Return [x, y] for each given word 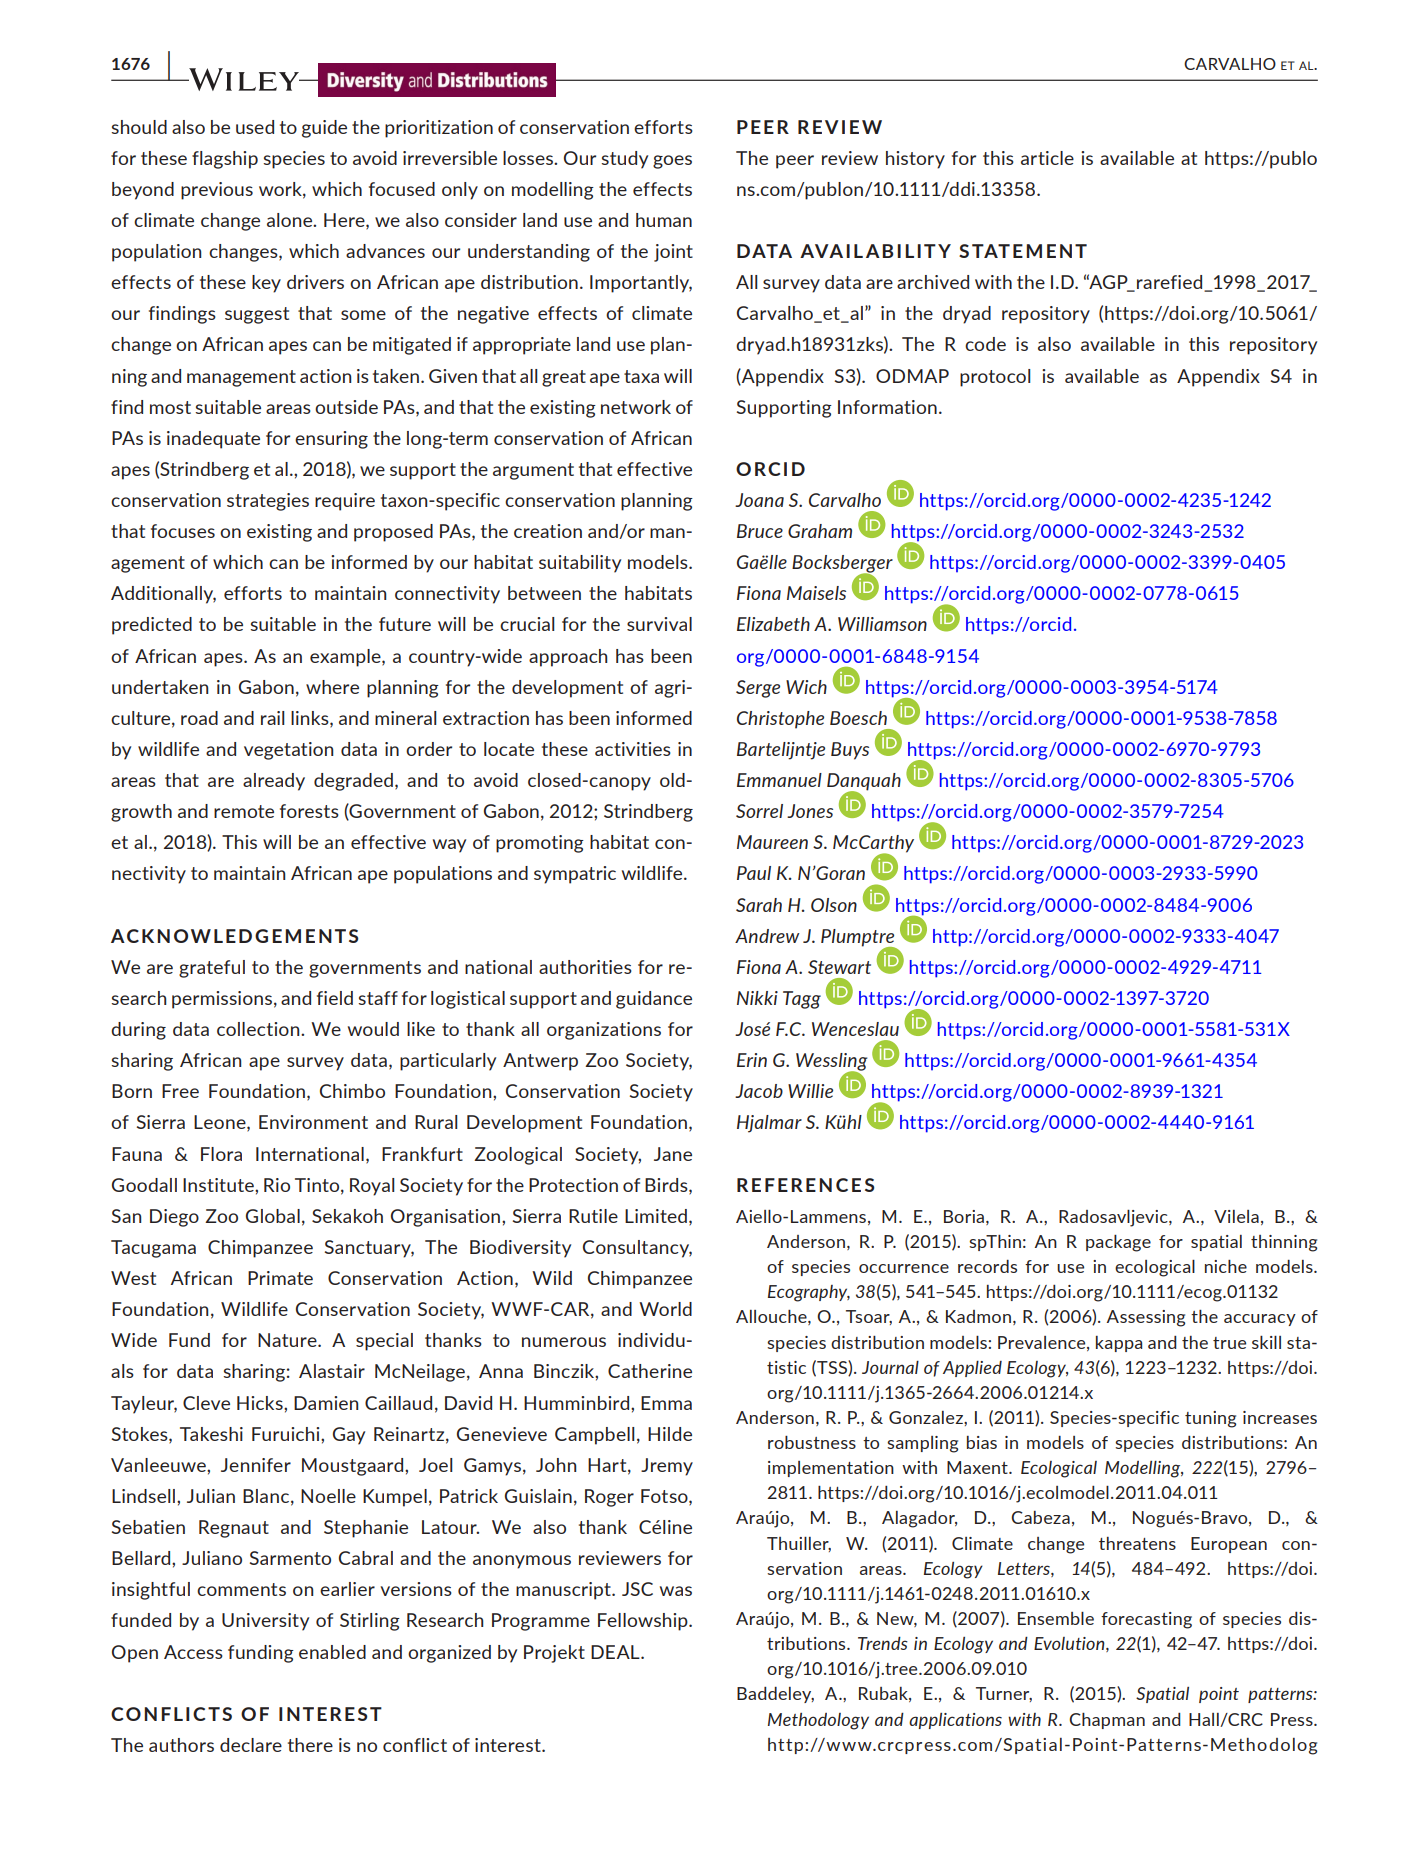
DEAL [616, 1652]
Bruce [760, 531]
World [665, 1309]
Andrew [767, 936]
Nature [288, 1340]
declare [251, 1745]
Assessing [1146, 1318]
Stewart [839, 967]
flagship [225, 160]
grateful [212, 969]
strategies [268, 502]
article [1047, 158]
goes [672, 162]
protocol [995, 378]
